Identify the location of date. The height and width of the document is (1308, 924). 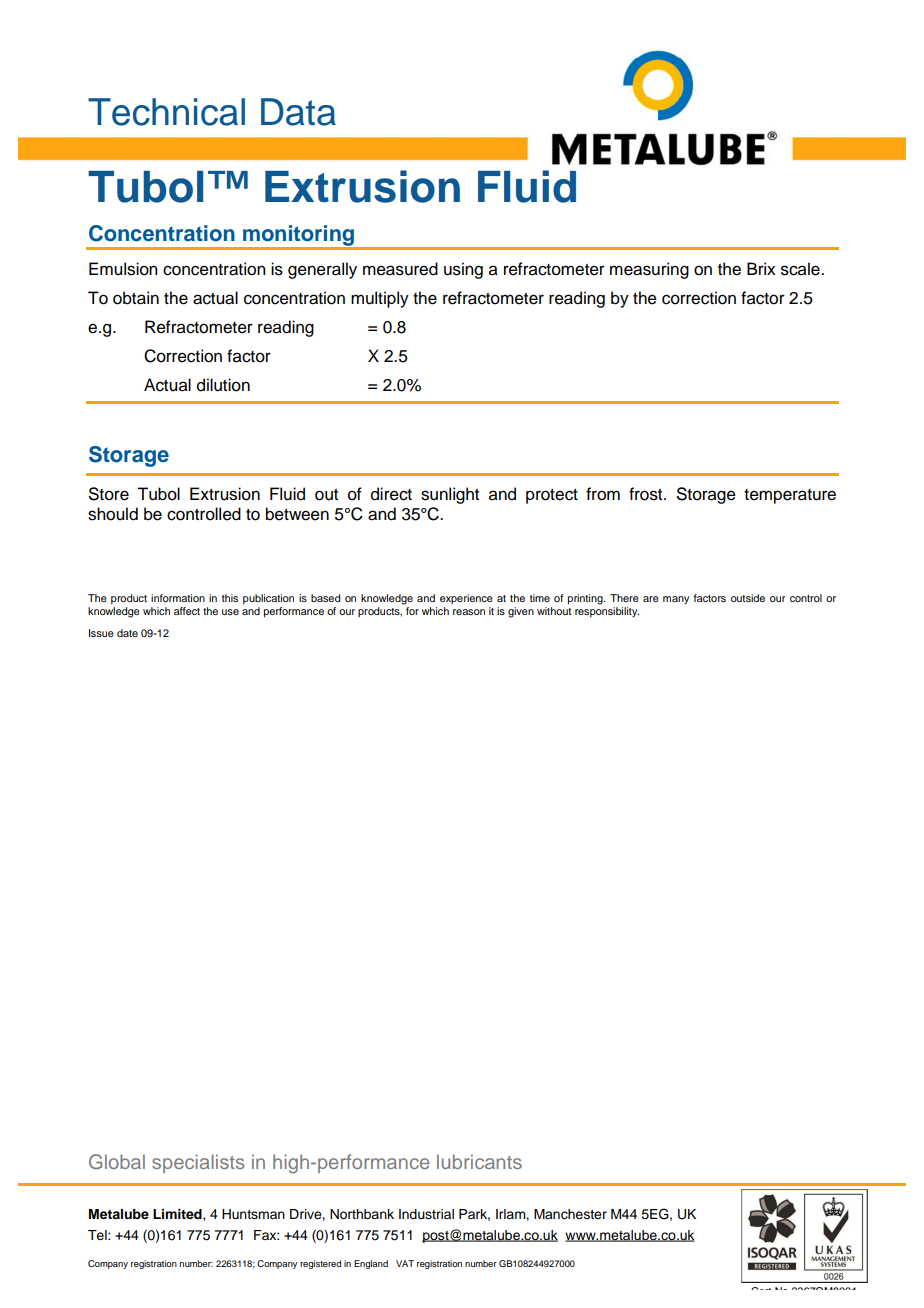
(127, 633).
